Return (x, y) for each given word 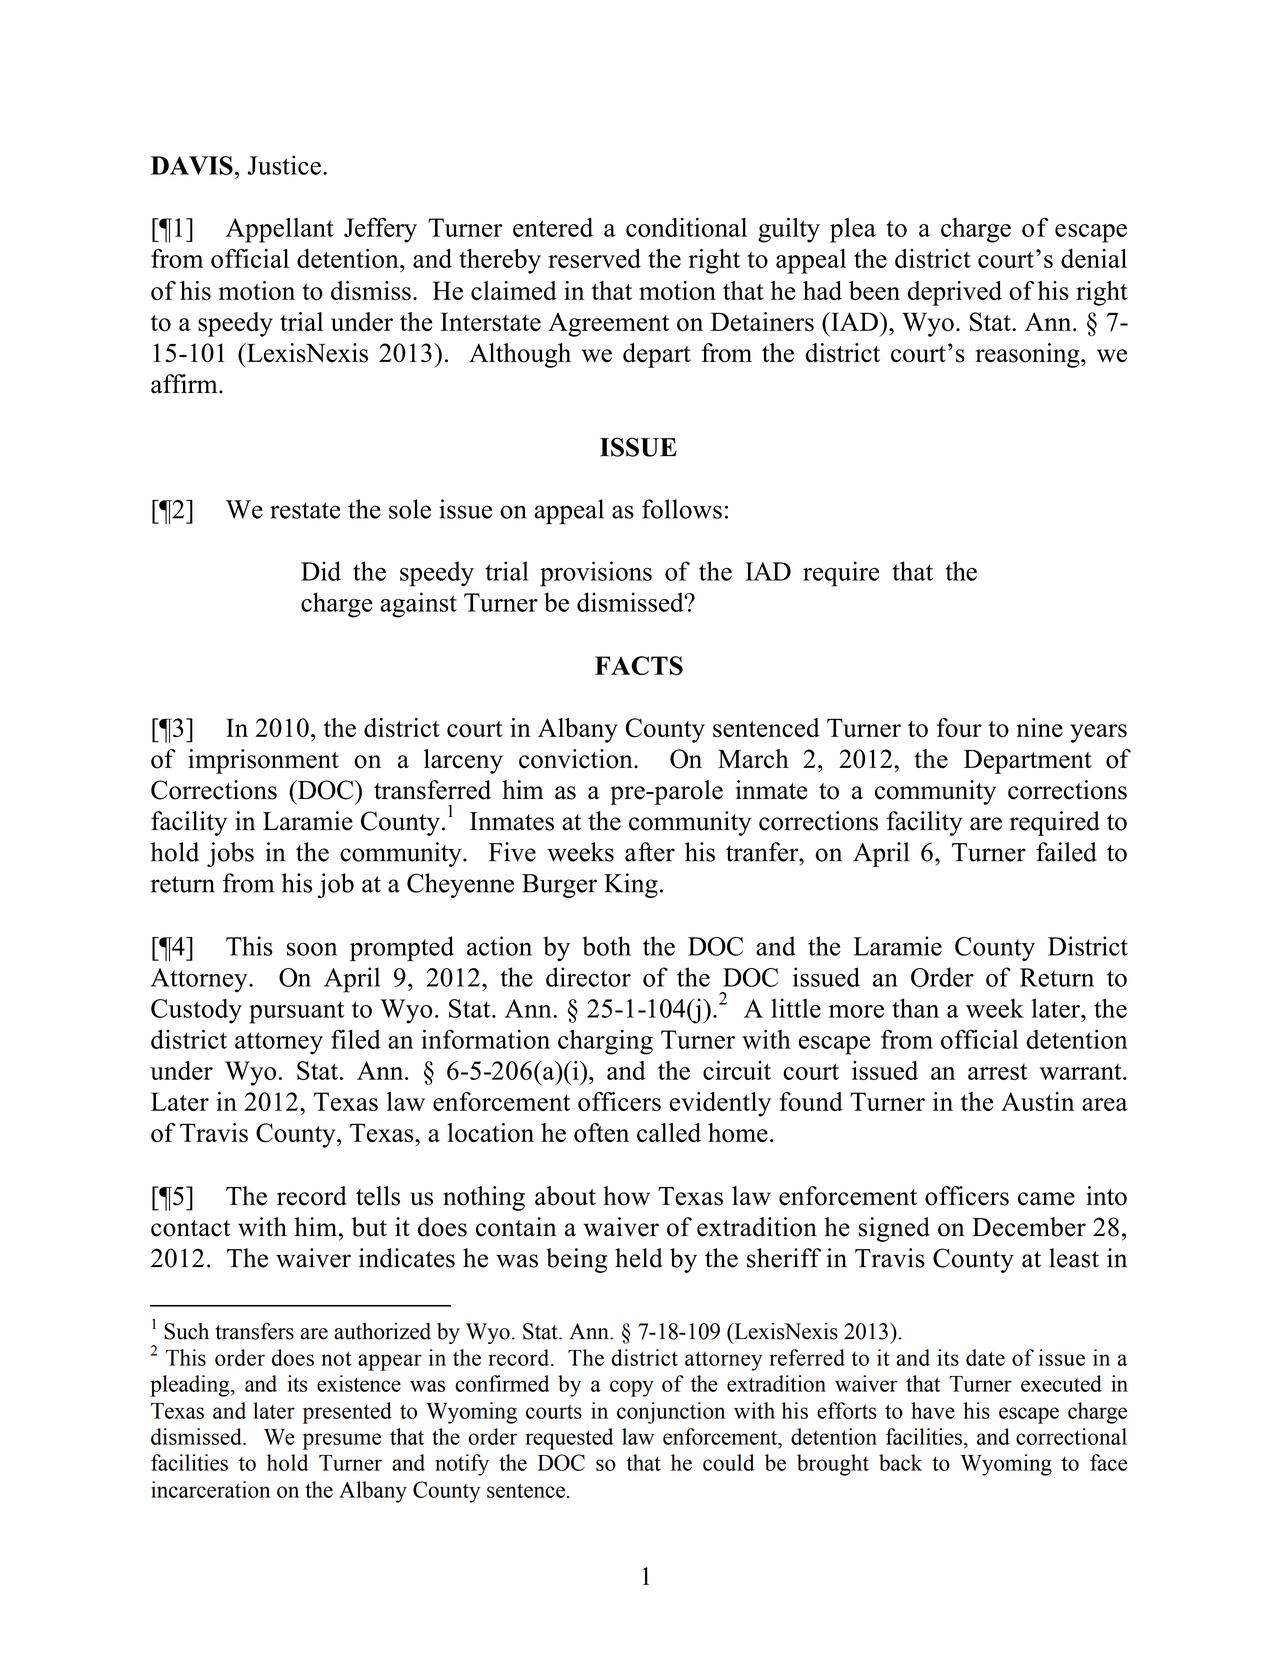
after (650, 852)
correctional (1071, 1436)
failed (1066, 852)
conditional (686, 227)
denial (1094, 258)
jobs (230, 854)
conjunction (671, 1413)
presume (342, 1441)
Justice (284, 165)
